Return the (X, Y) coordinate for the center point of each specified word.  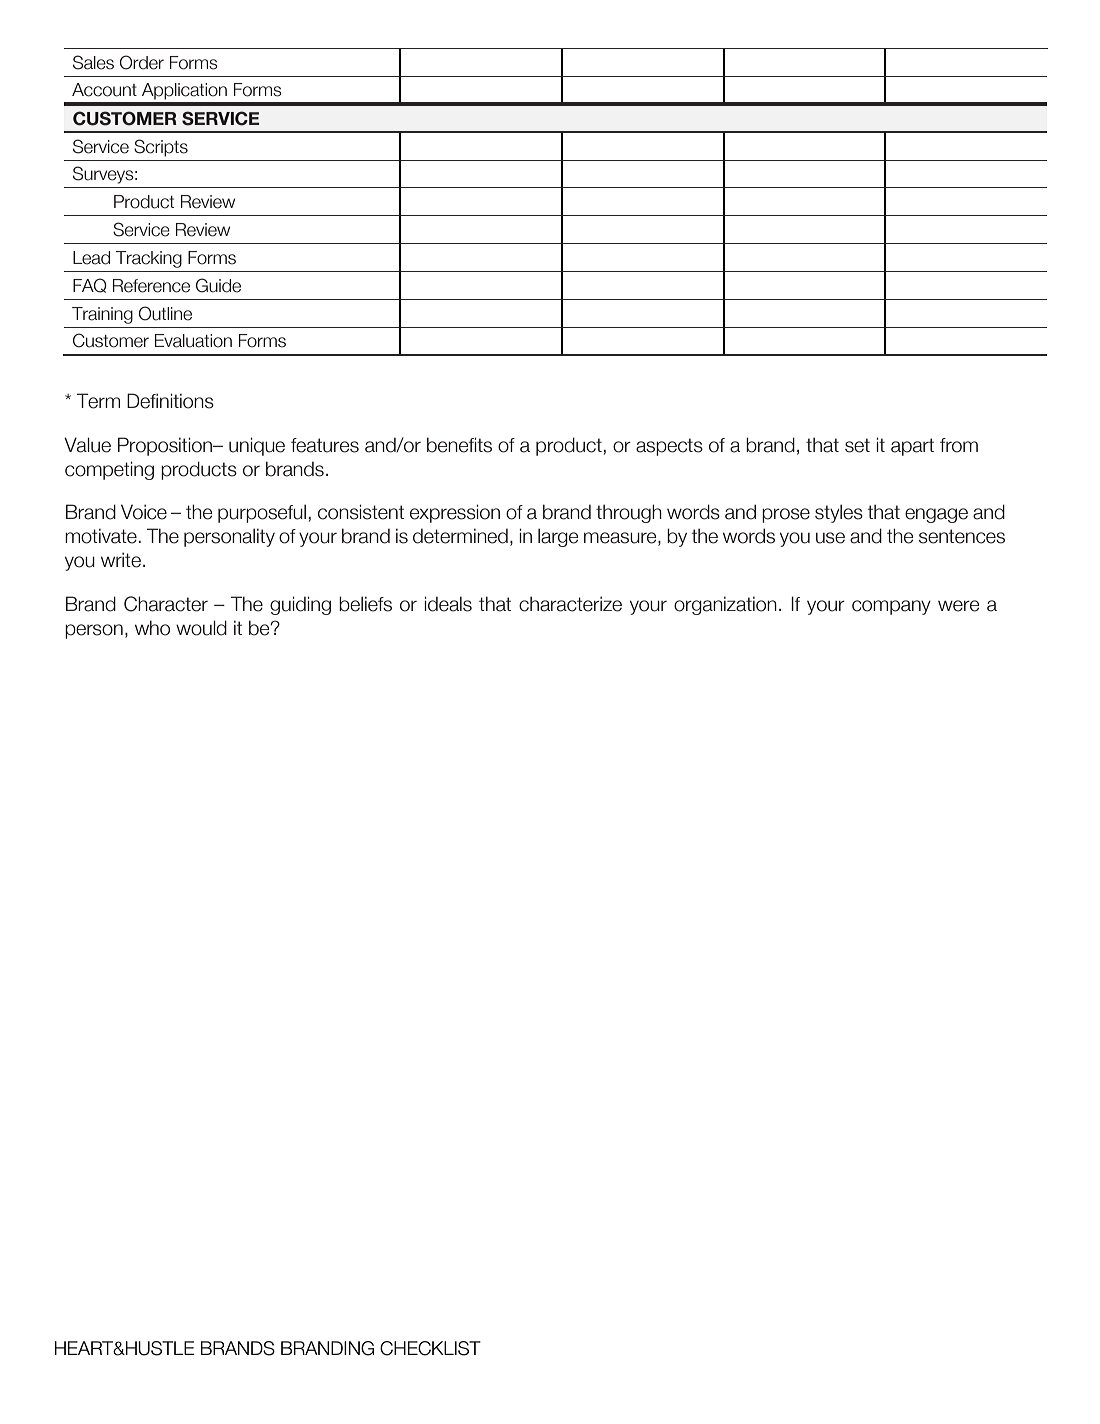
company (891, 607)
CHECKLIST (430, 1348)
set (857, 445)
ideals (448, 604)
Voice (144, 512)
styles (839, 513)
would (201, 628)
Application (184, 91)
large (558, 537)
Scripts (161, 148)
